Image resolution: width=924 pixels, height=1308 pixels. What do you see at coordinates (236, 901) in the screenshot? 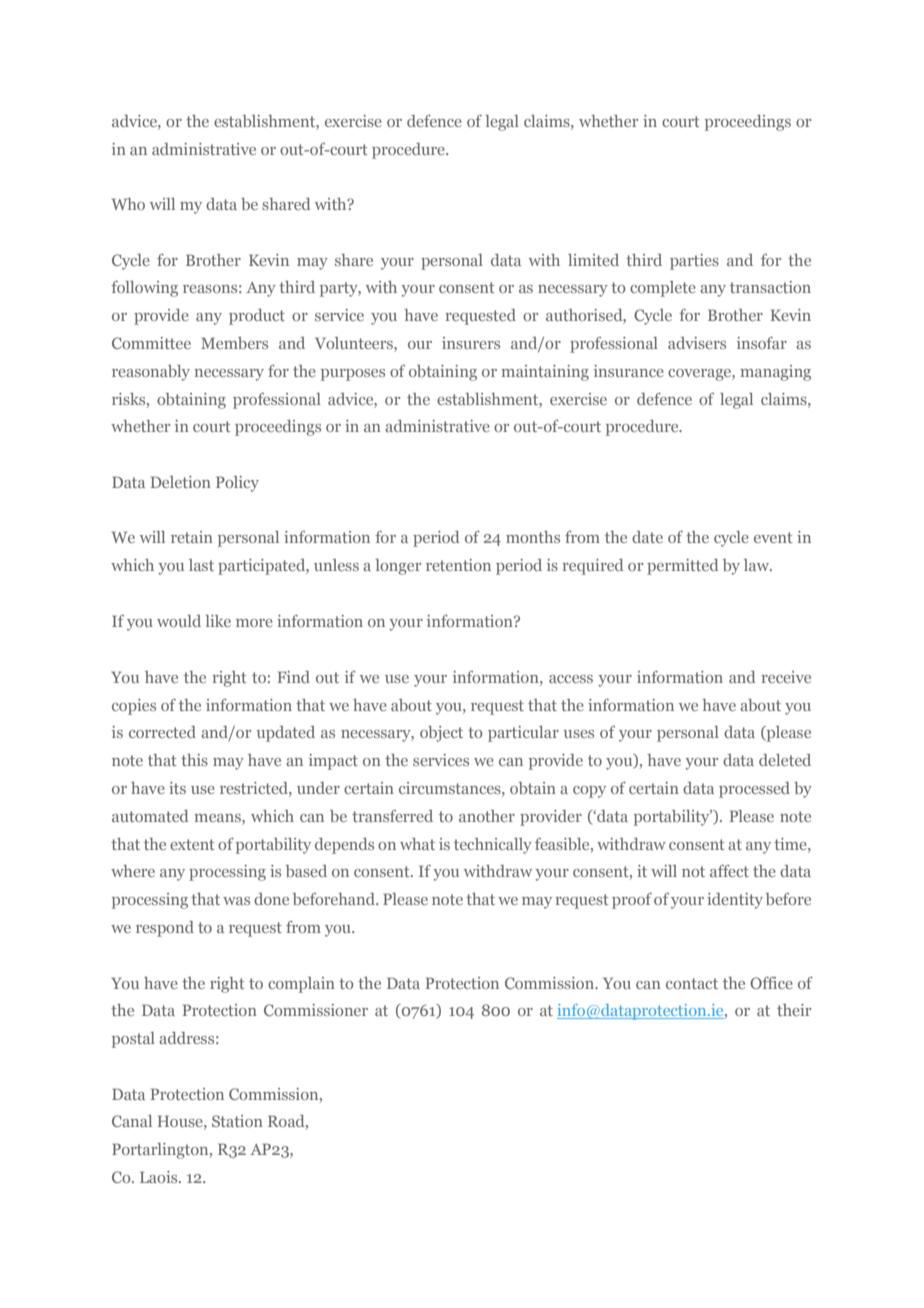
I see `was` at bounding box center [236, 901].
